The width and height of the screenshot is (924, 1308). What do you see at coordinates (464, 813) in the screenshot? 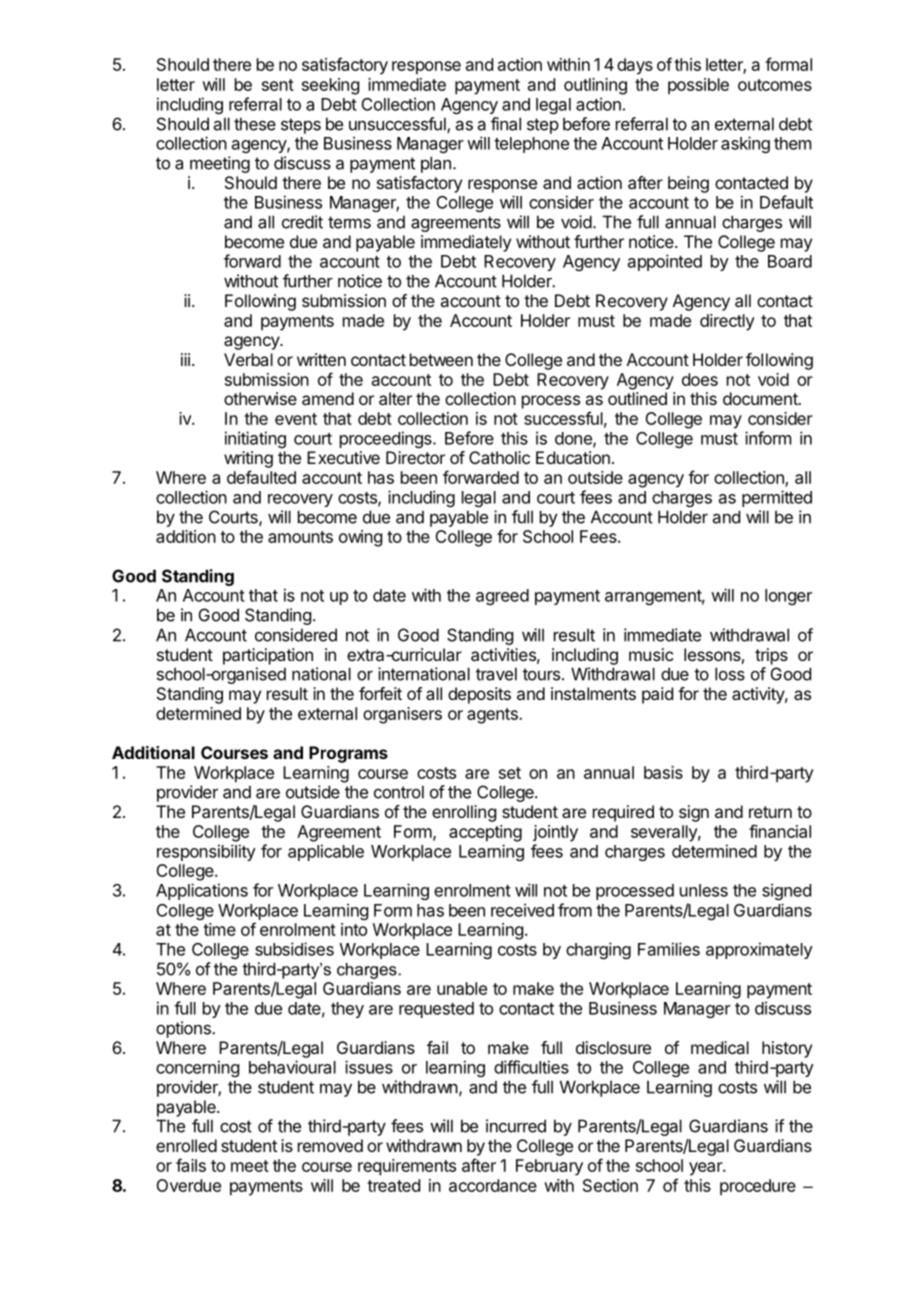
I see `enrolling` at bounding box center [464, 813].
